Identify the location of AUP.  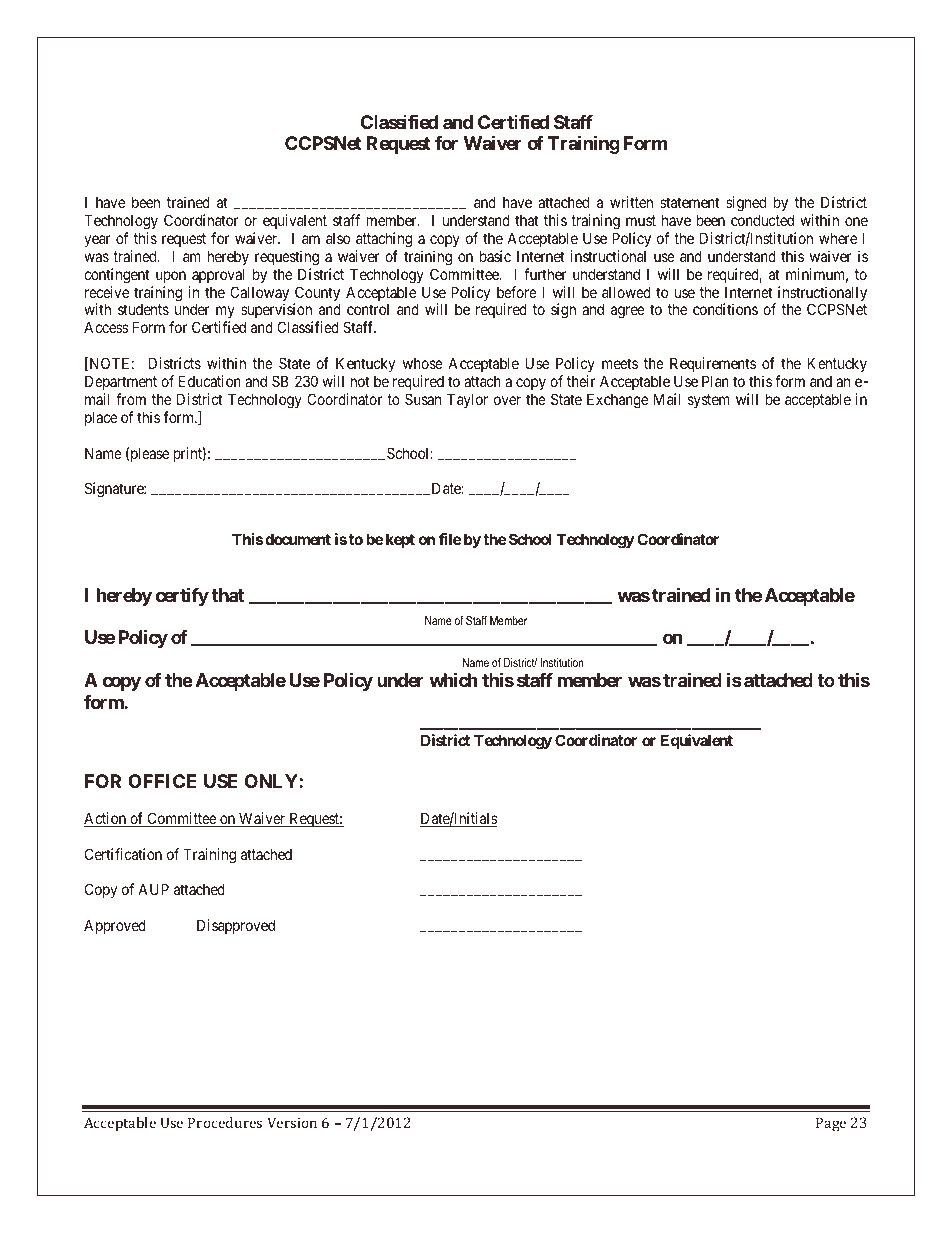
(153, 889).
